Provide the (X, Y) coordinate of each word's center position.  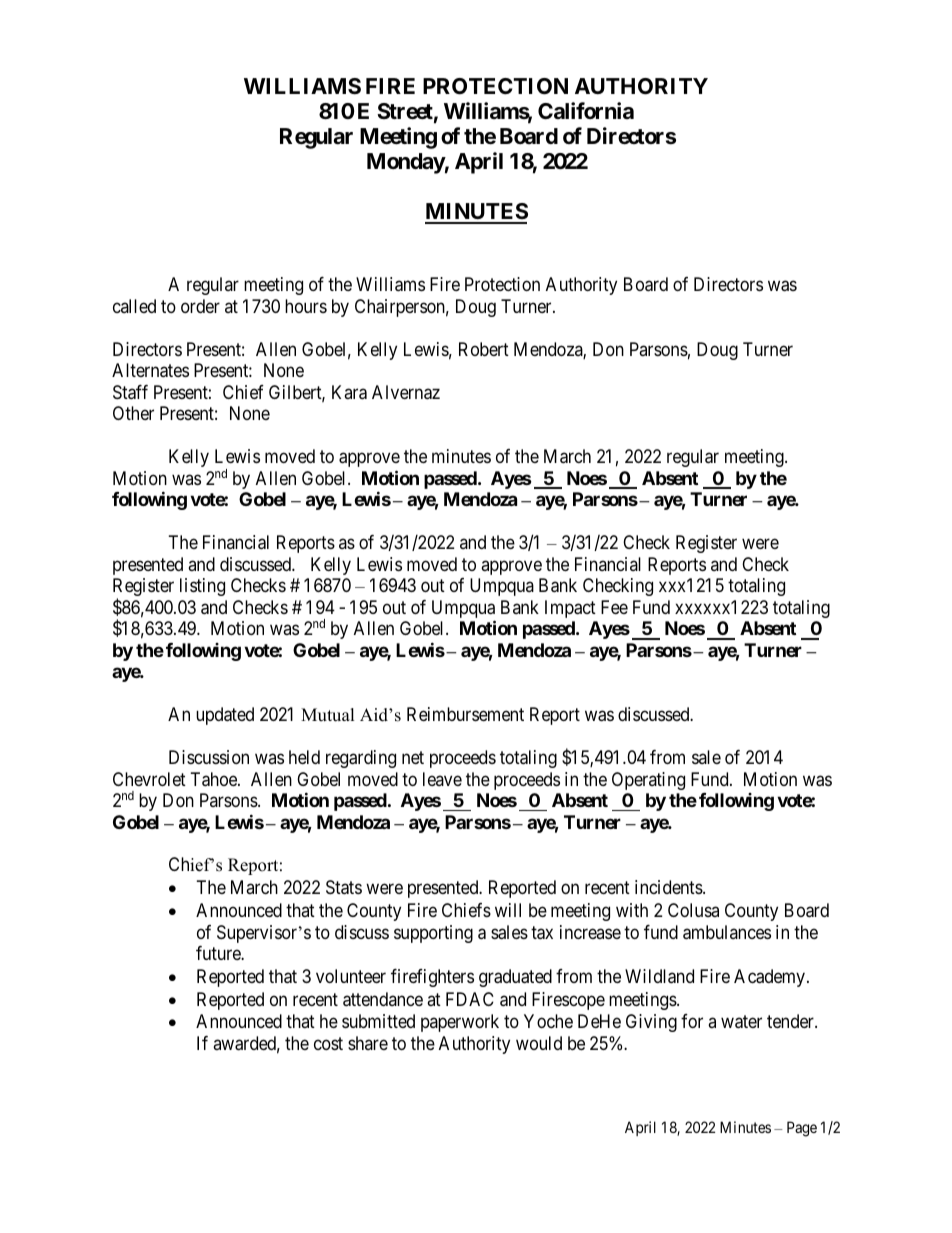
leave (442, 779)
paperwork (460, 1023)
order (200, 306)
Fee (614, 607)
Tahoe (215, 779)
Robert (484, 349)
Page (802, 1129)
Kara (349, 392)
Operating (648, 781)
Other (133, 413)
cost (328, 1043)
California (586, 110)
